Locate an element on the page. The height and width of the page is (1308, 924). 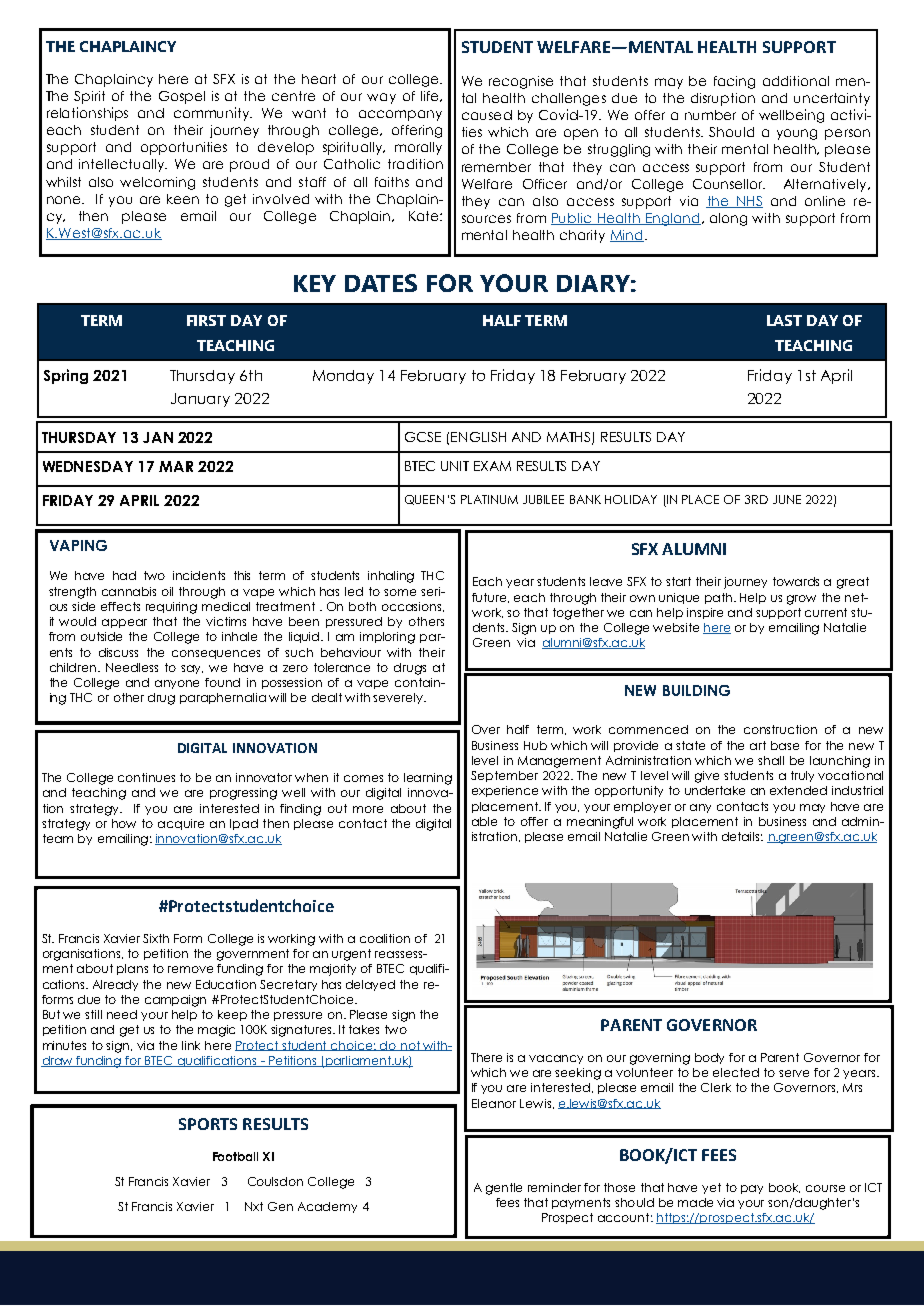
Gospel is located at coordinates (182, 97).
